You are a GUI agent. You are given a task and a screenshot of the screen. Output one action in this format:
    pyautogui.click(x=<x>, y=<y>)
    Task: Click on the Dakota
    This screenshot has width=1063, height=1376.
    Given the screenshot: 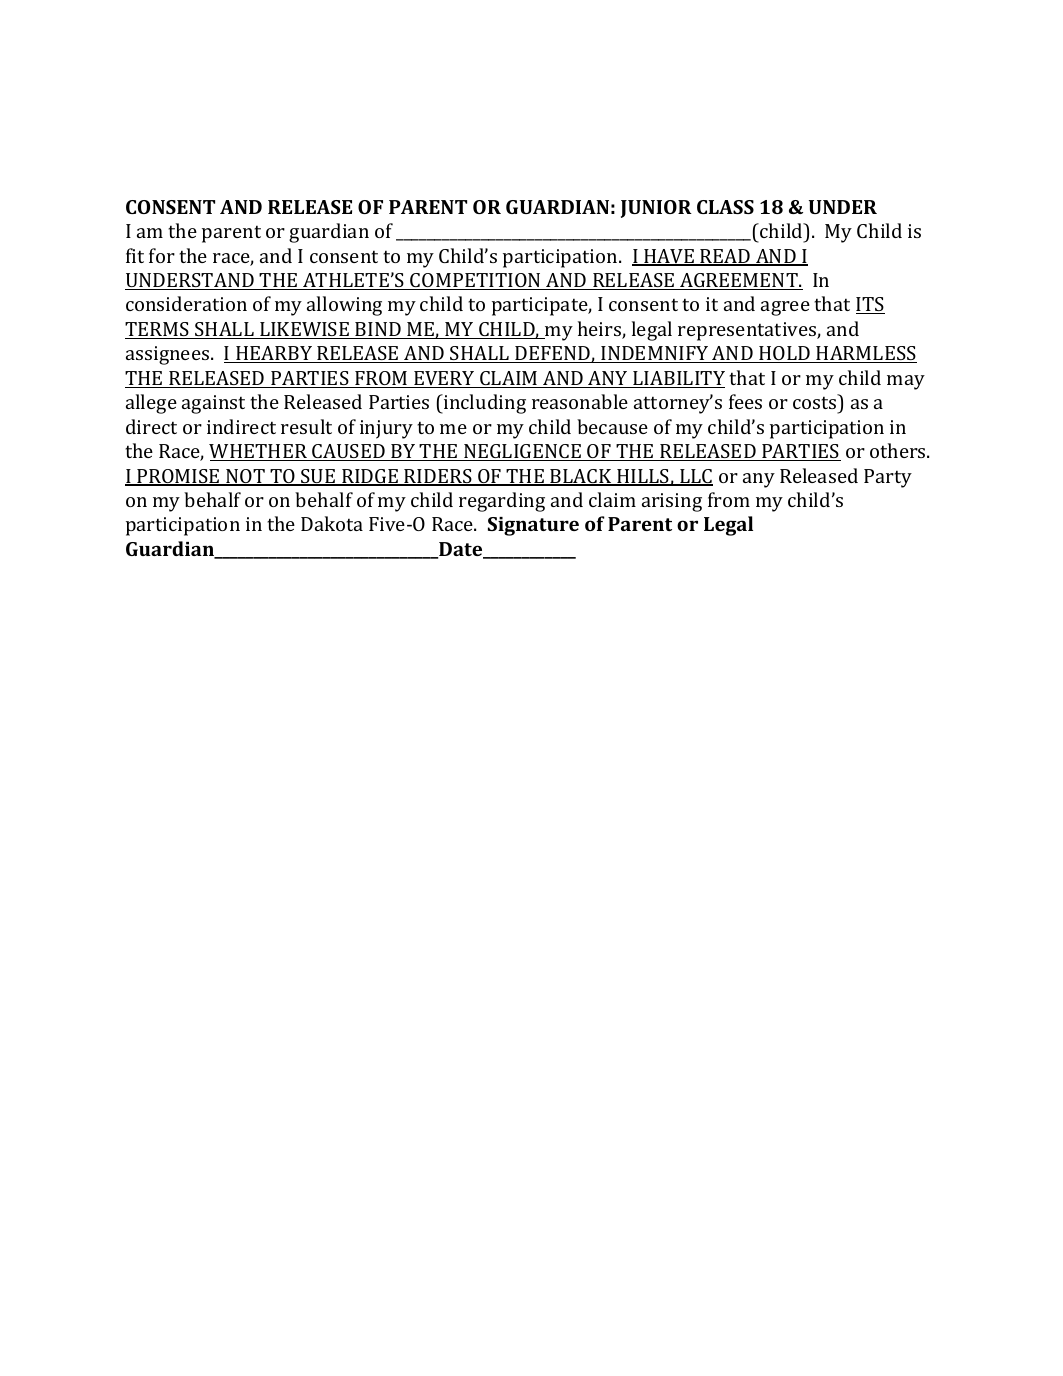 What is the action you would take?
    pyautogui.click(x=332, y=523)
